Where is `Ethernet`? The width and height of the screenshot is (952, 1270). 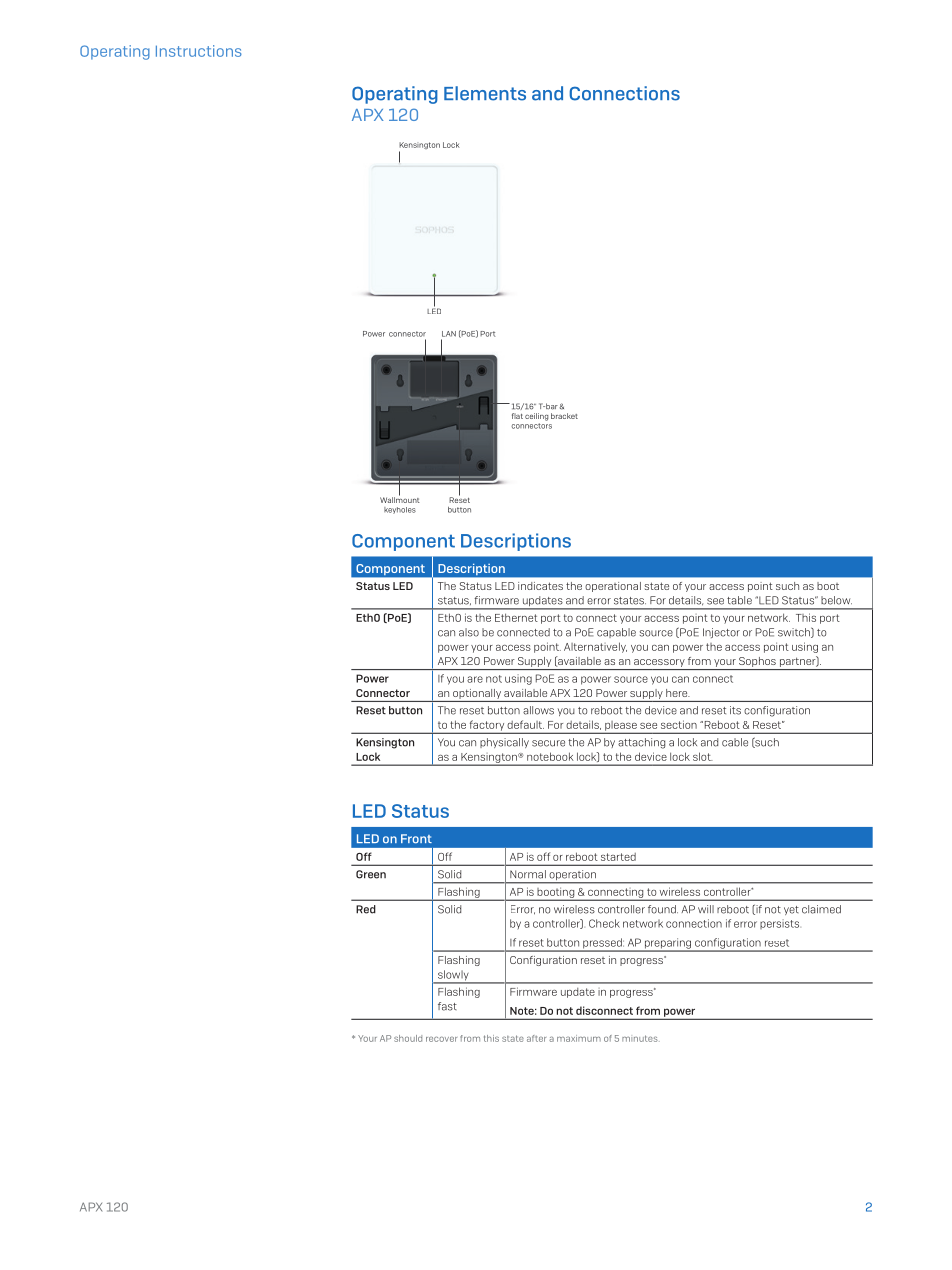
Ethernet is located at coordinates (516, 617).
